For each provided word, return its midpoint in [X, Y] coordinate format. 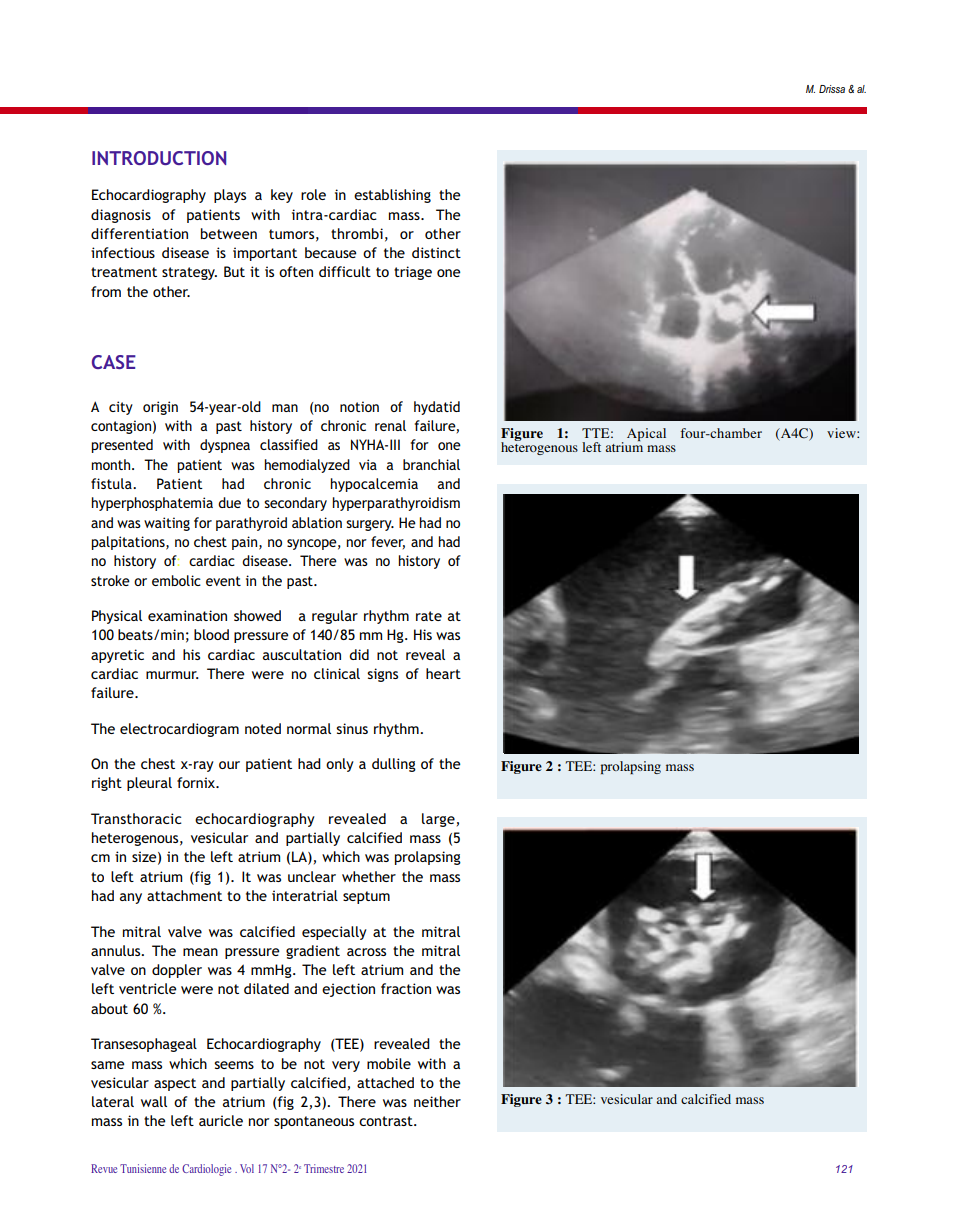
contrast [387, 1121]
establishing [392, 196]
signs [382, 675]
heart [443, 673]
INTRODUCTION [159, 158]
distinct [436, 252]
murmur [172, 675]
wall [154, 1101]
